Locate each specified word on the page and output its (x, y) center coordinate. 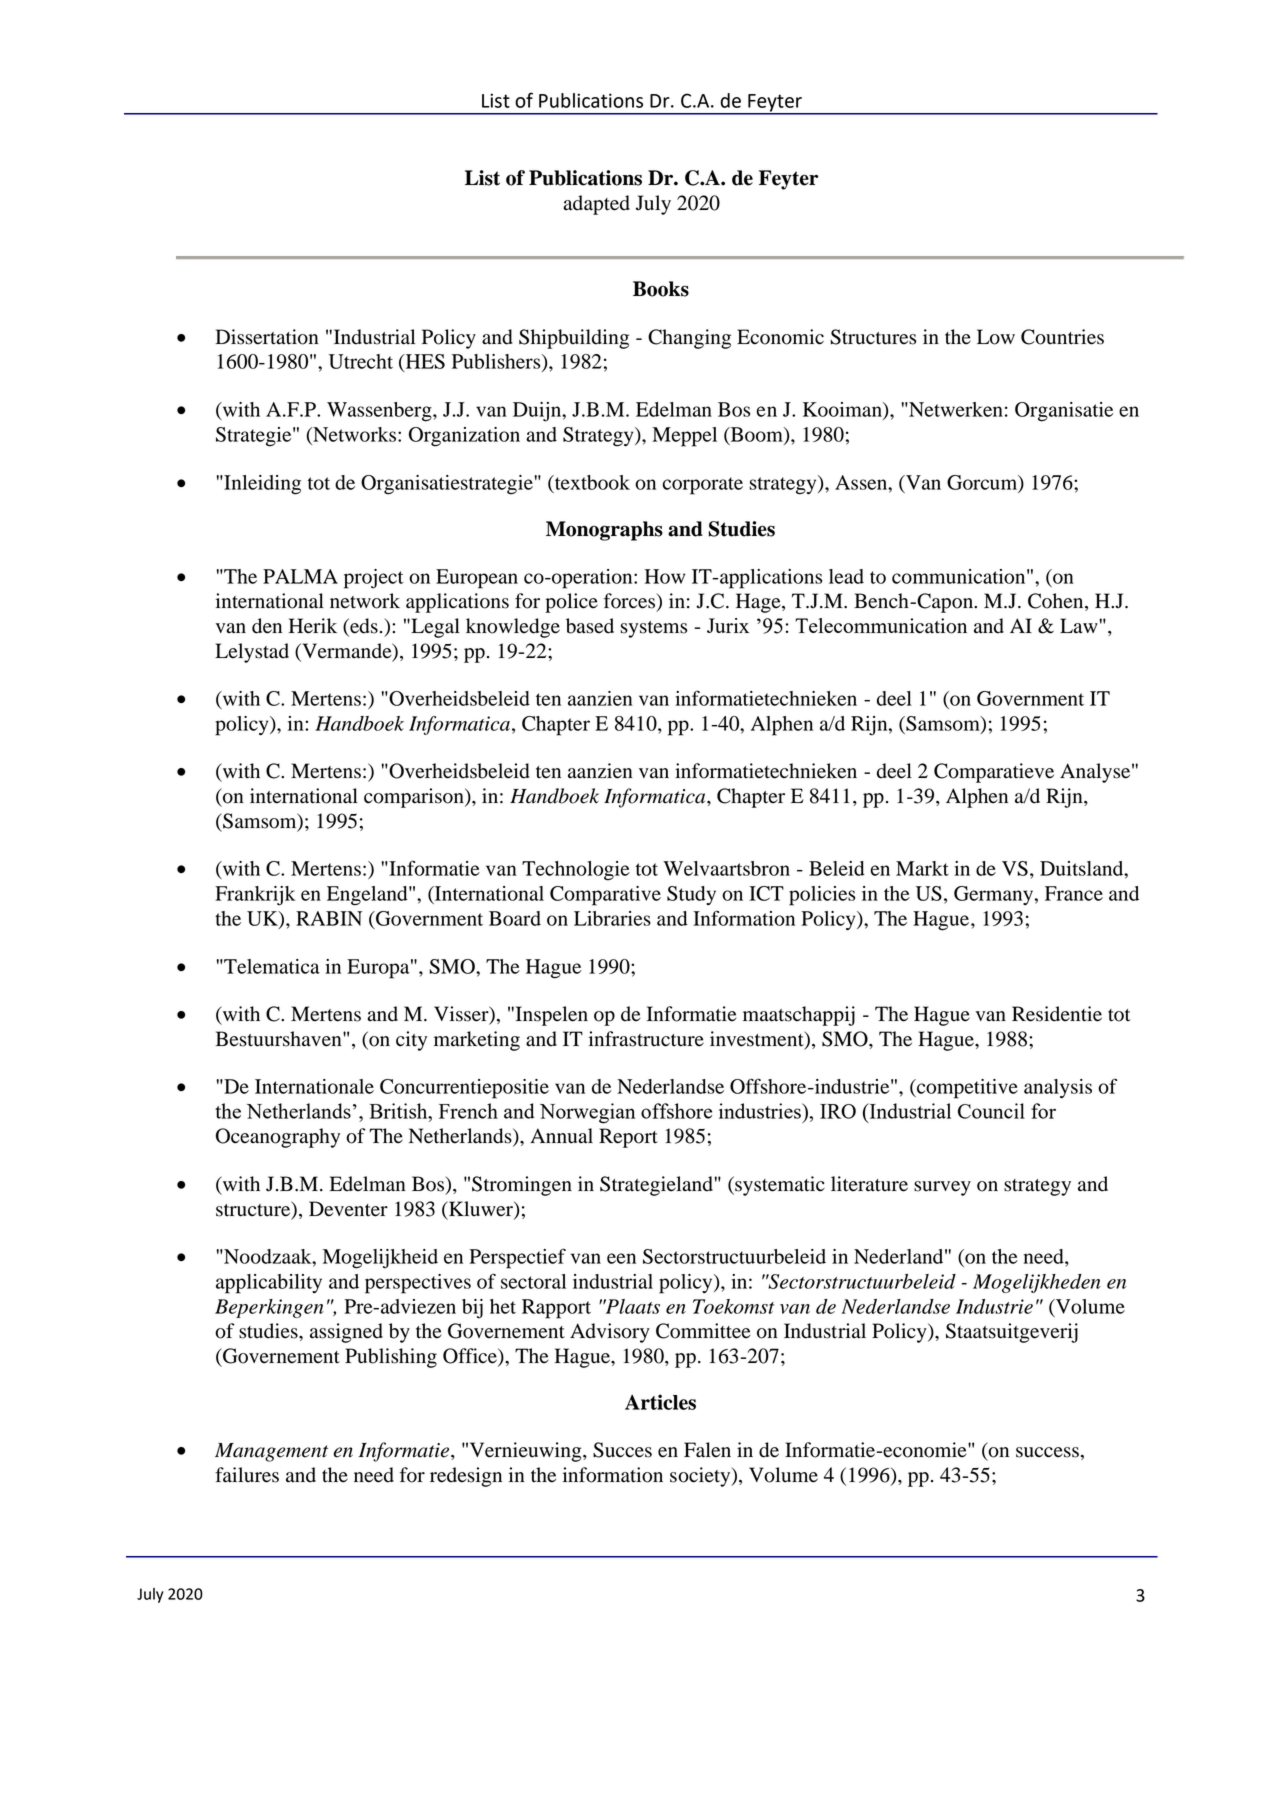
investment (758, 1040)
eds (363, 627)
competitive (966, 1089)
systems (653, 629)
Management (271, 1452)
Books (661, 289)
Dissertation (267, 337)
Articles (660, 1402)
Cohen (1057, 602)
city (411, 1041)
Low (996, 337)
